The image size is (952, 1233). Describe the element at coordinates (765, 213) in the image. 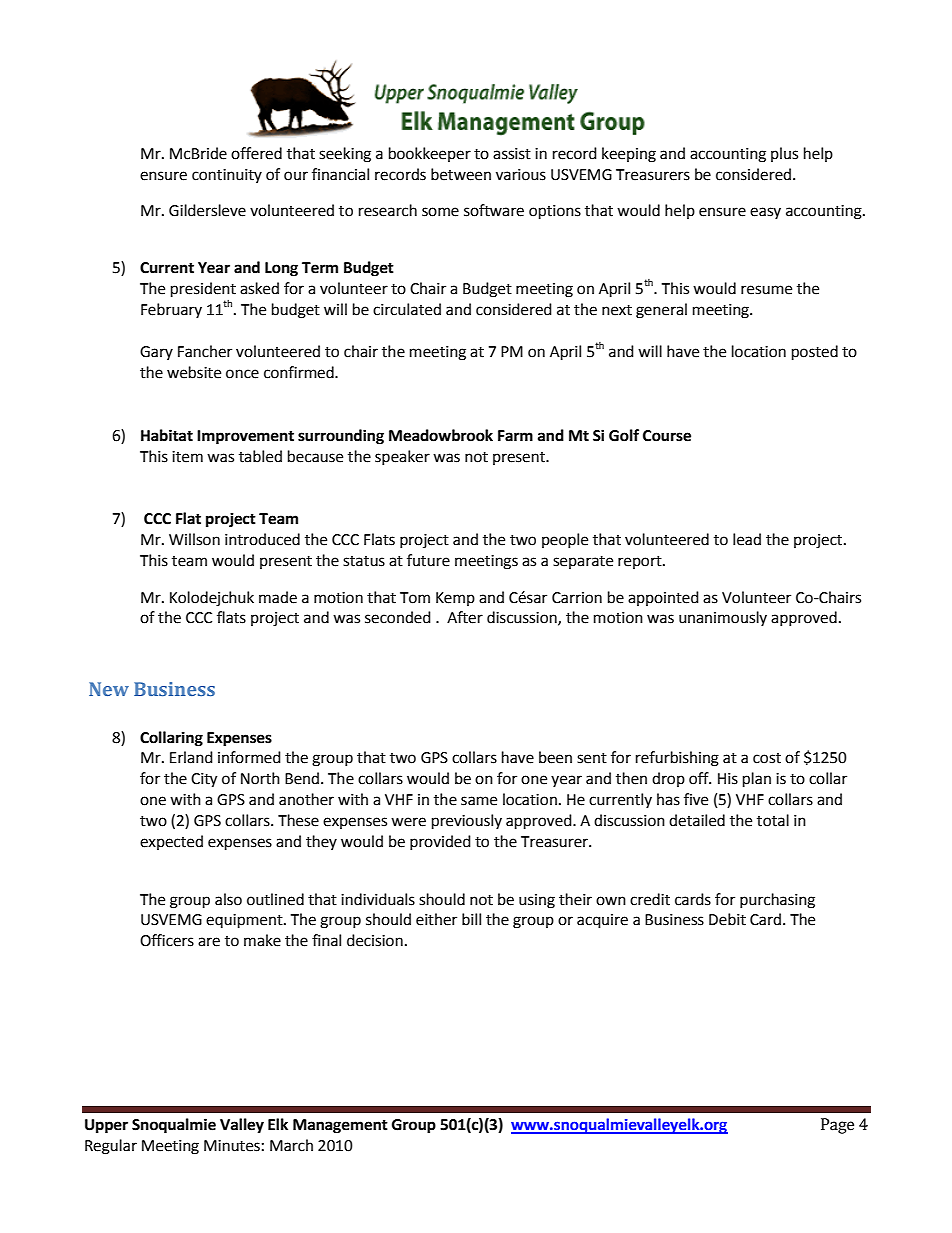

I see `easy` at that location.
